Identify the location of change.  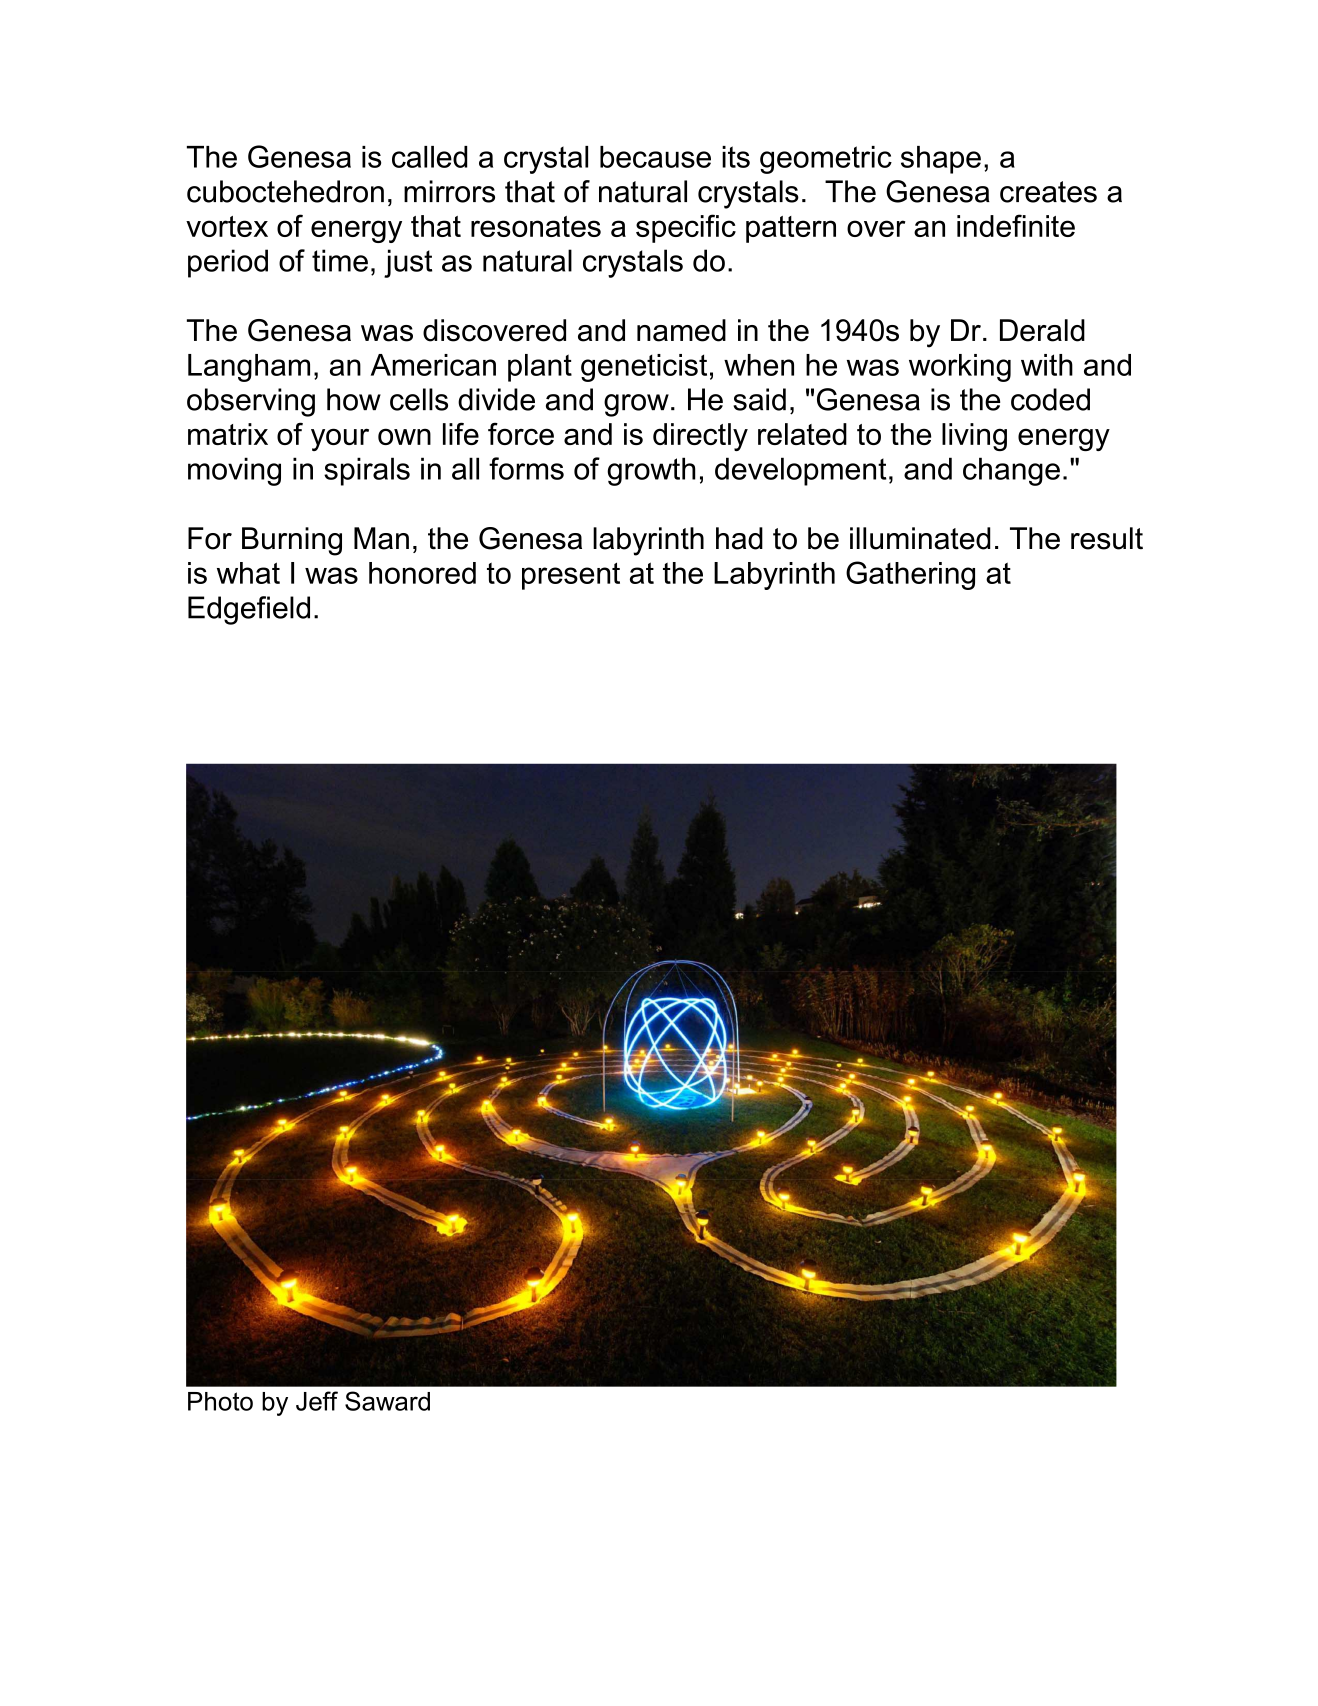
(1011, 471).
